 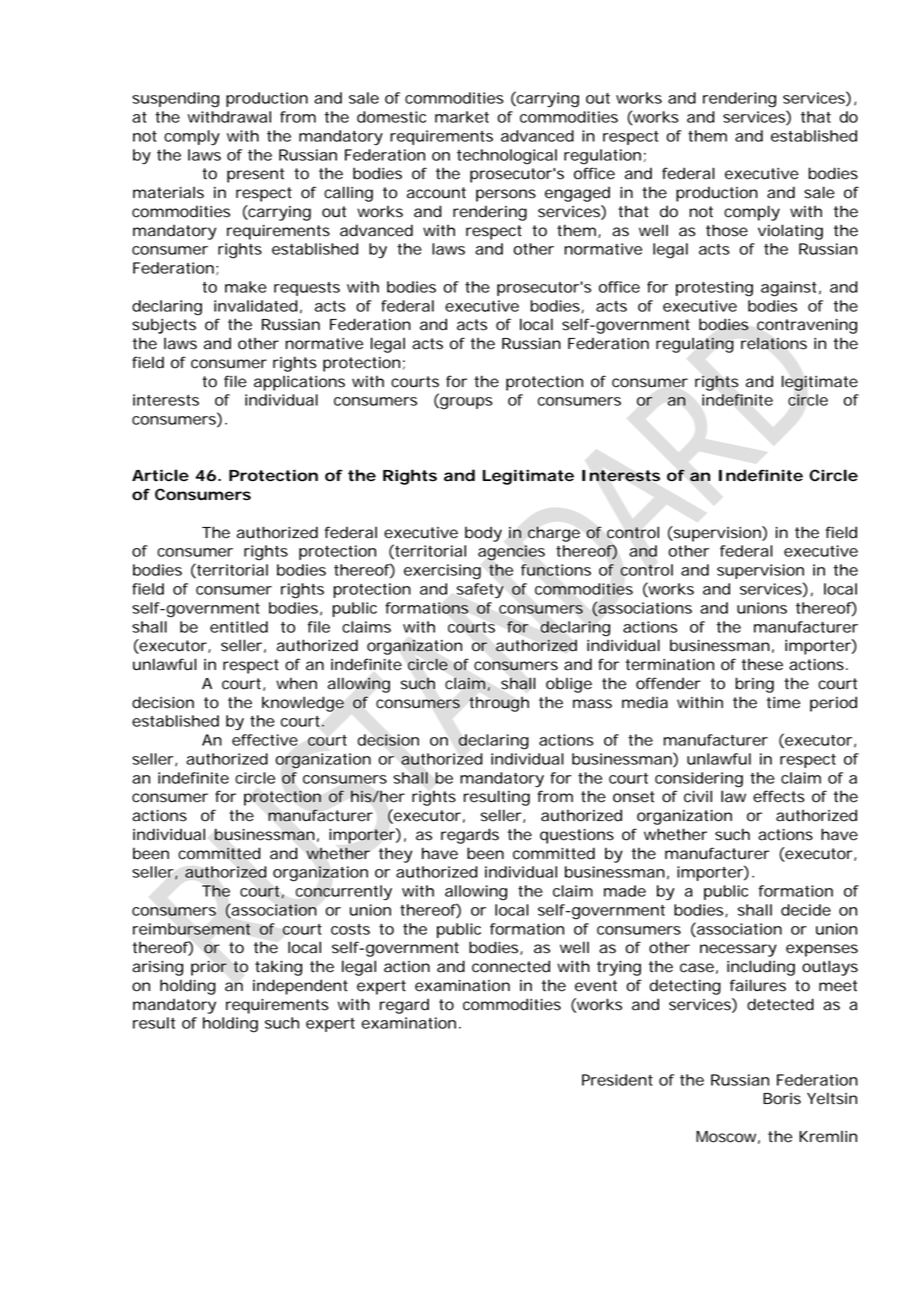 What do you see at coordinates (762, 664) in the screenshot?
I see `these` at bounding box center [762, 664].
